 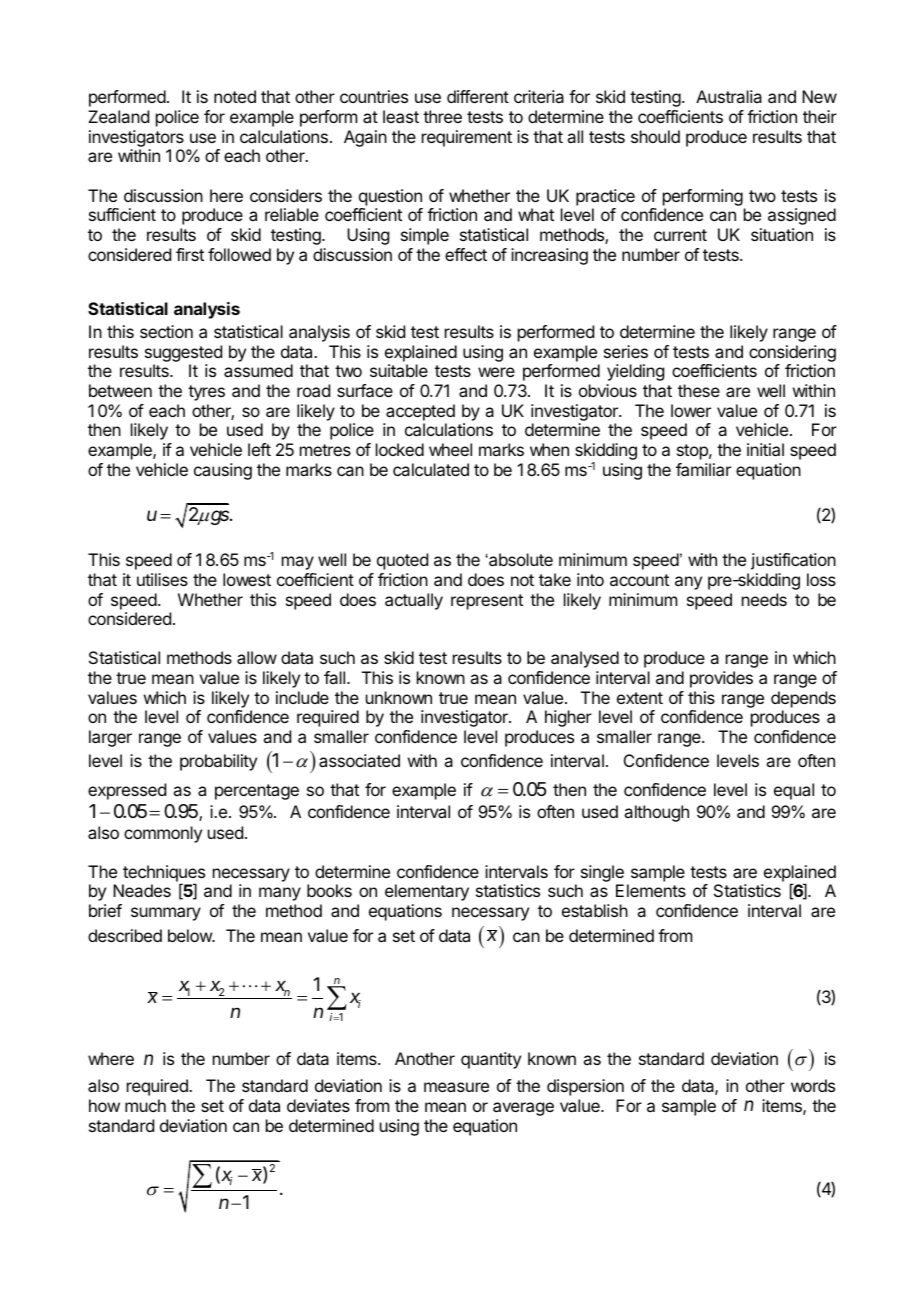 What do you see at coordinates (729, 96) in the screenshot?
I see `Australia` at bounding box center [729, 96].
